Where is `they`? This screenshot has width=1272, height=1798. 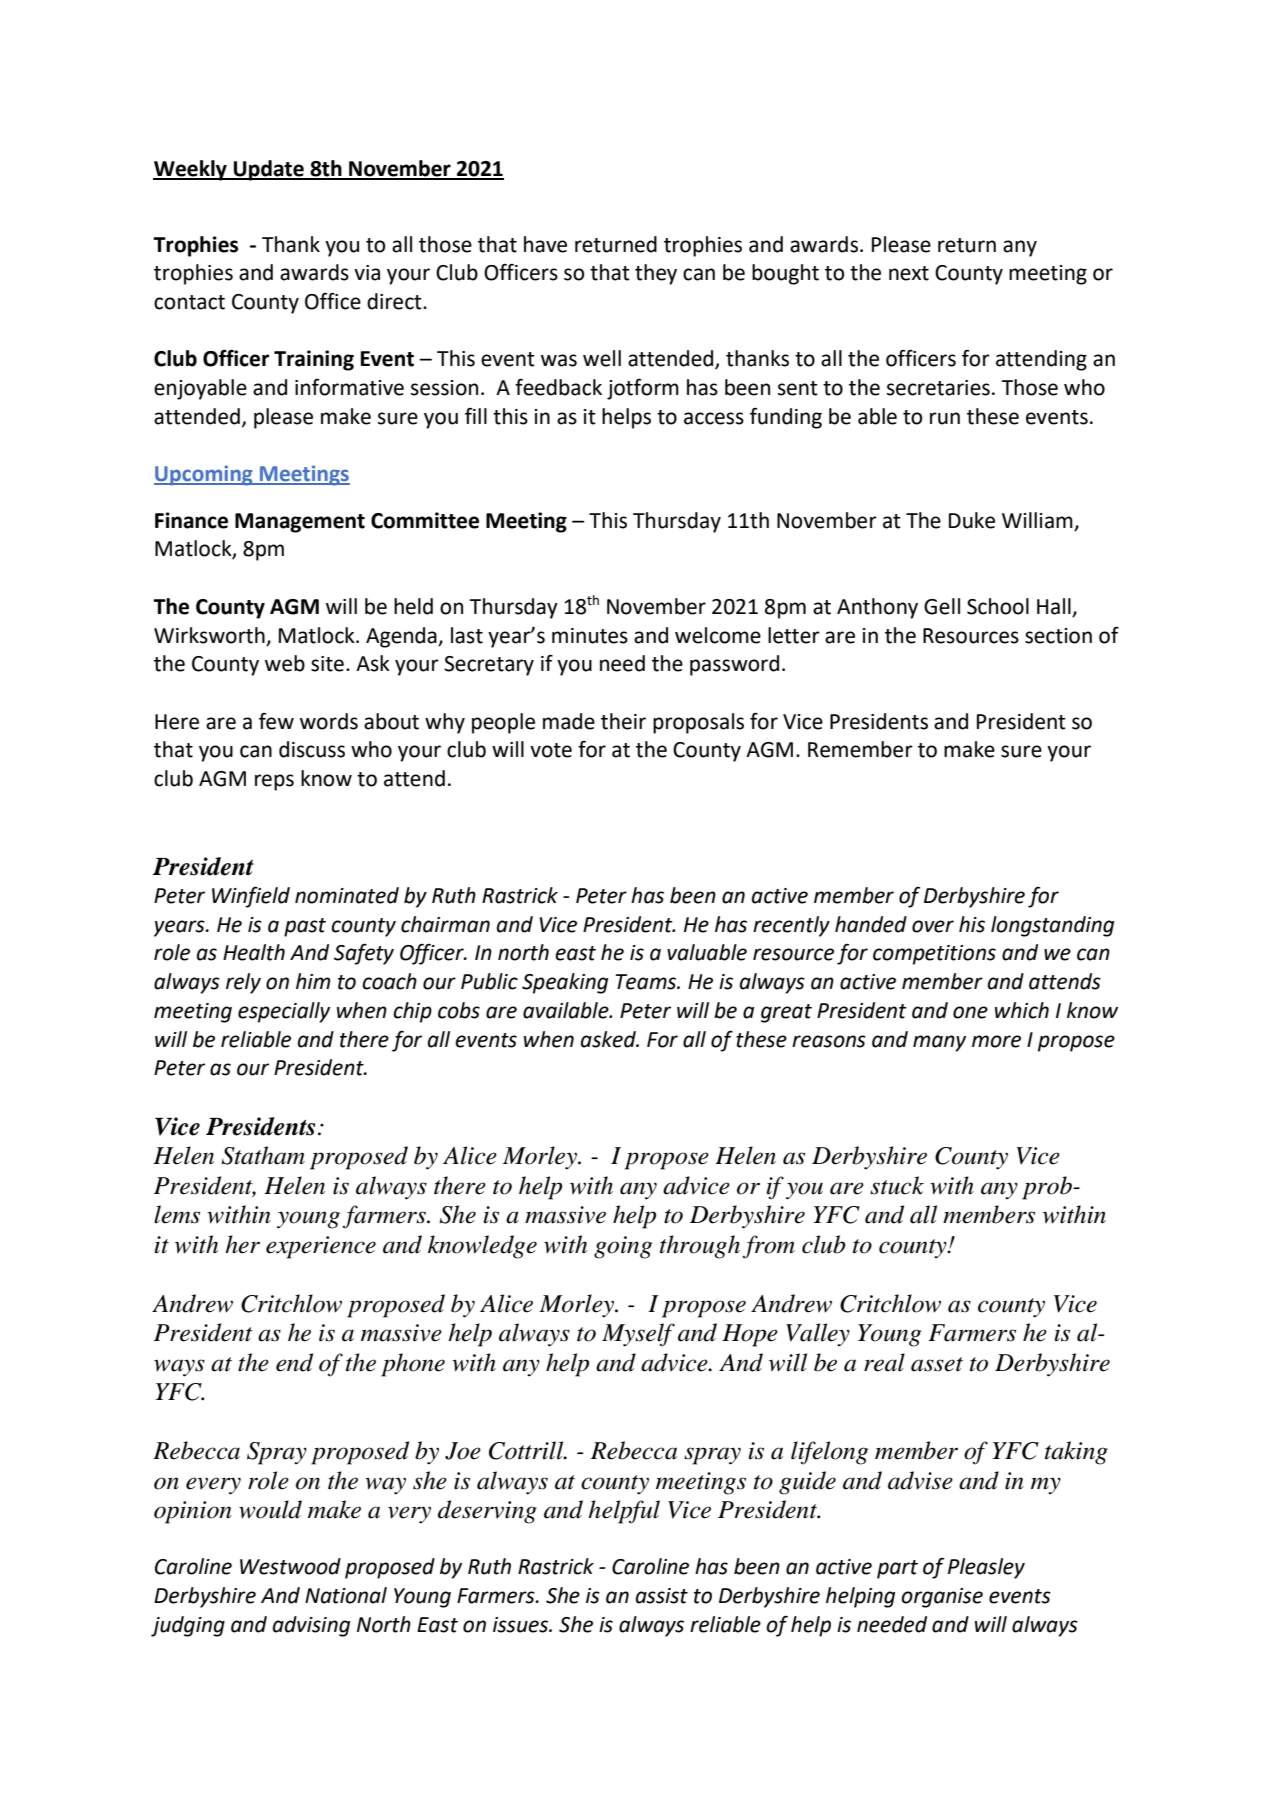 they is located at coordinates (656, 274).
